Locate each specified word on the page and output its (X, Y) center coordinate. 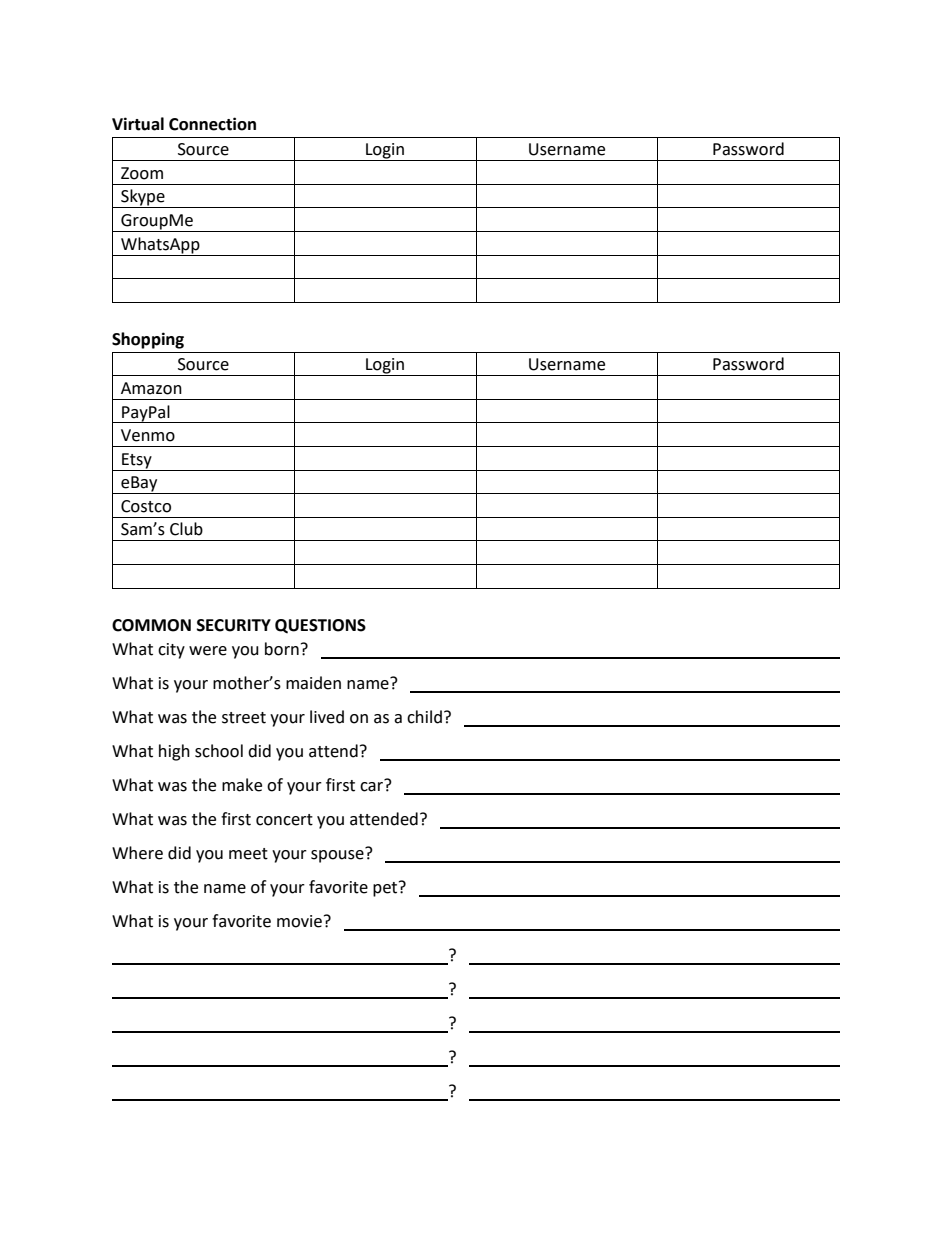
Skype (143, 198)
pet (386, 889)
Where (137, 853)
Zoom (142, 173)
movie (299, 921)
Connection (212, 124)
